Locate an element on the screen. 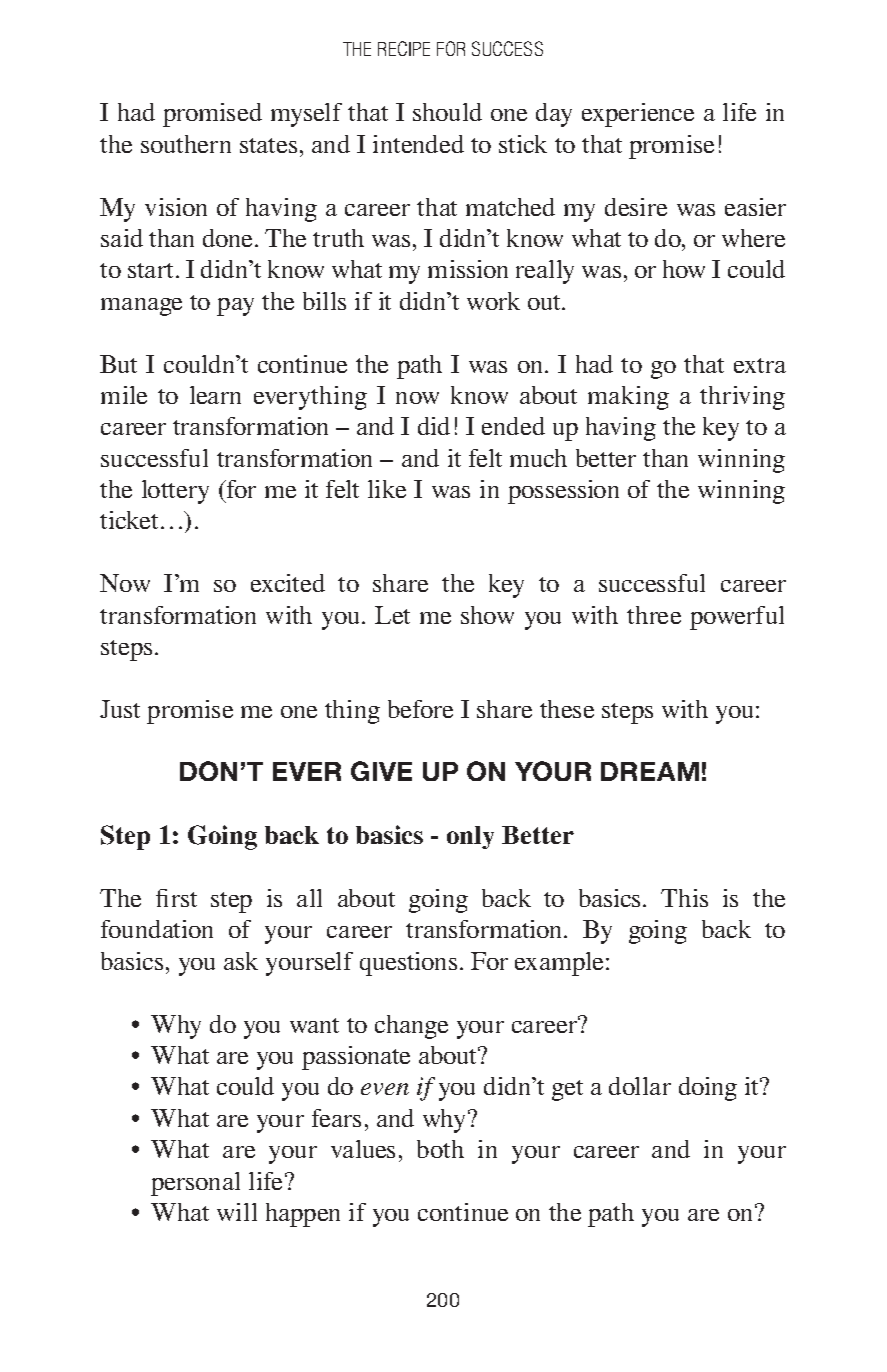  both is located at coordinates (440, 1149).
